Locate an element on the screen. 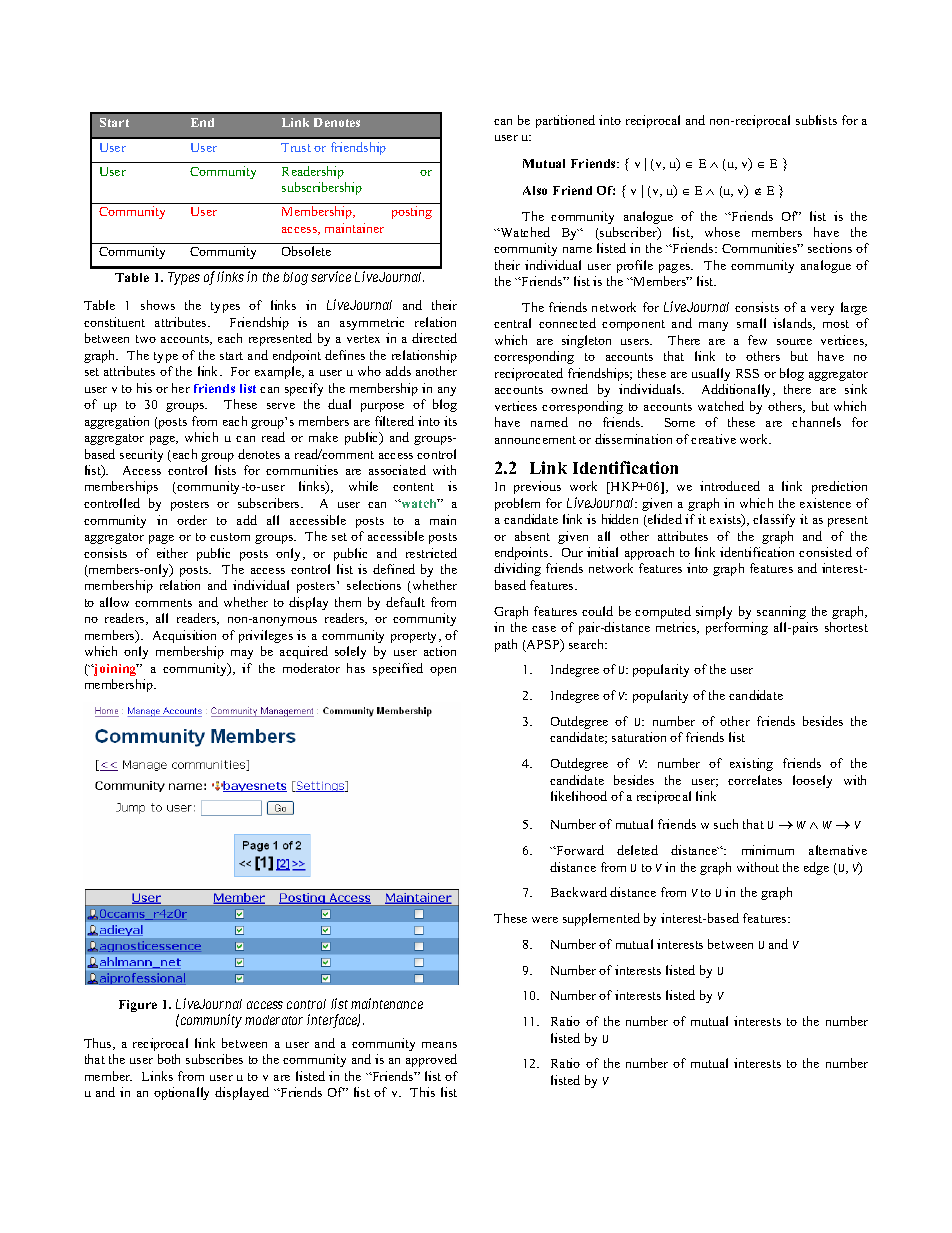  both is located at coordinates (169, 1059).
